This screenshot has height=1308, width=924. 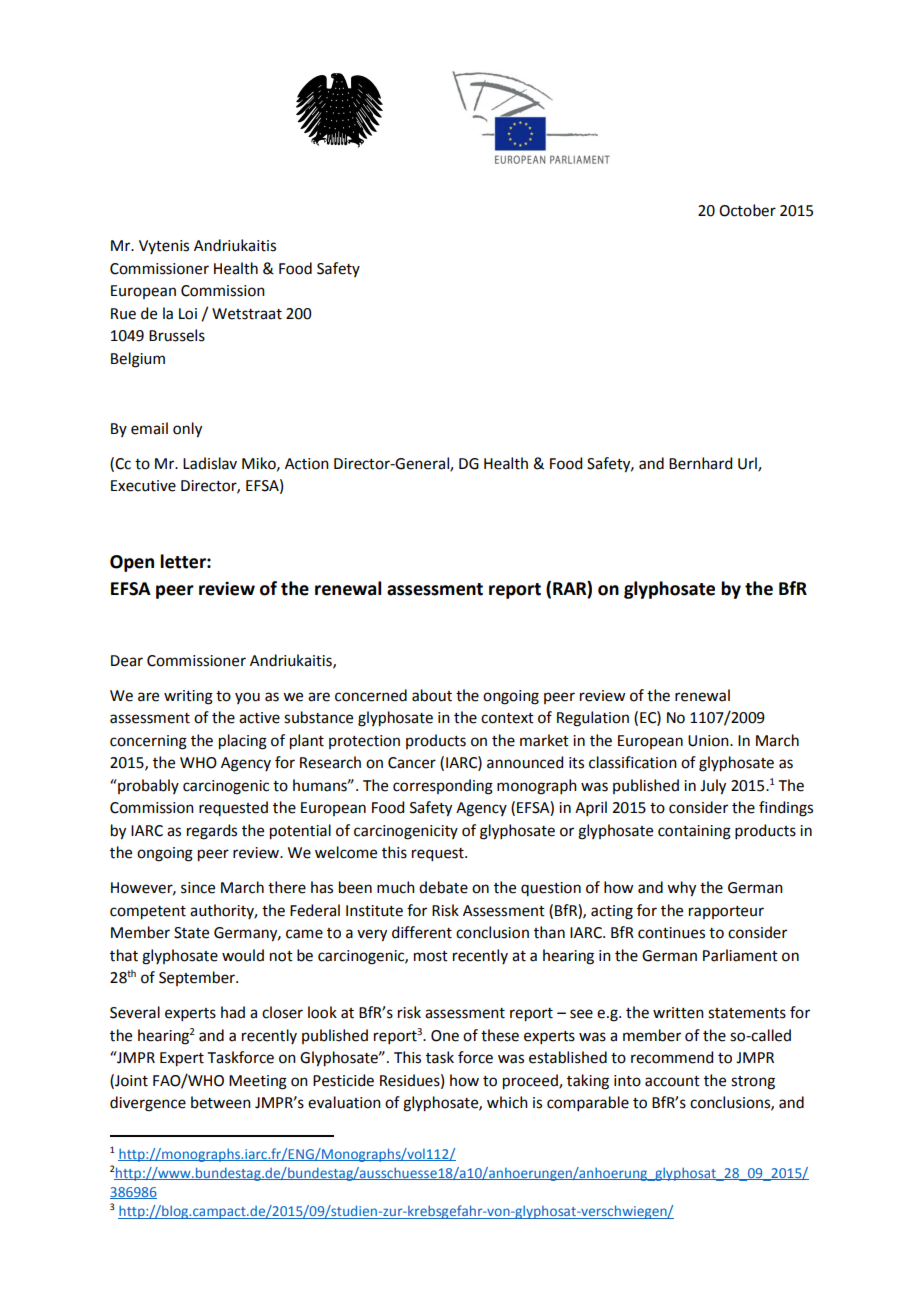 What do you see at coordinates (143, 486) in the screenshot?
I see `Executive` at bounding box center [143, 486].
